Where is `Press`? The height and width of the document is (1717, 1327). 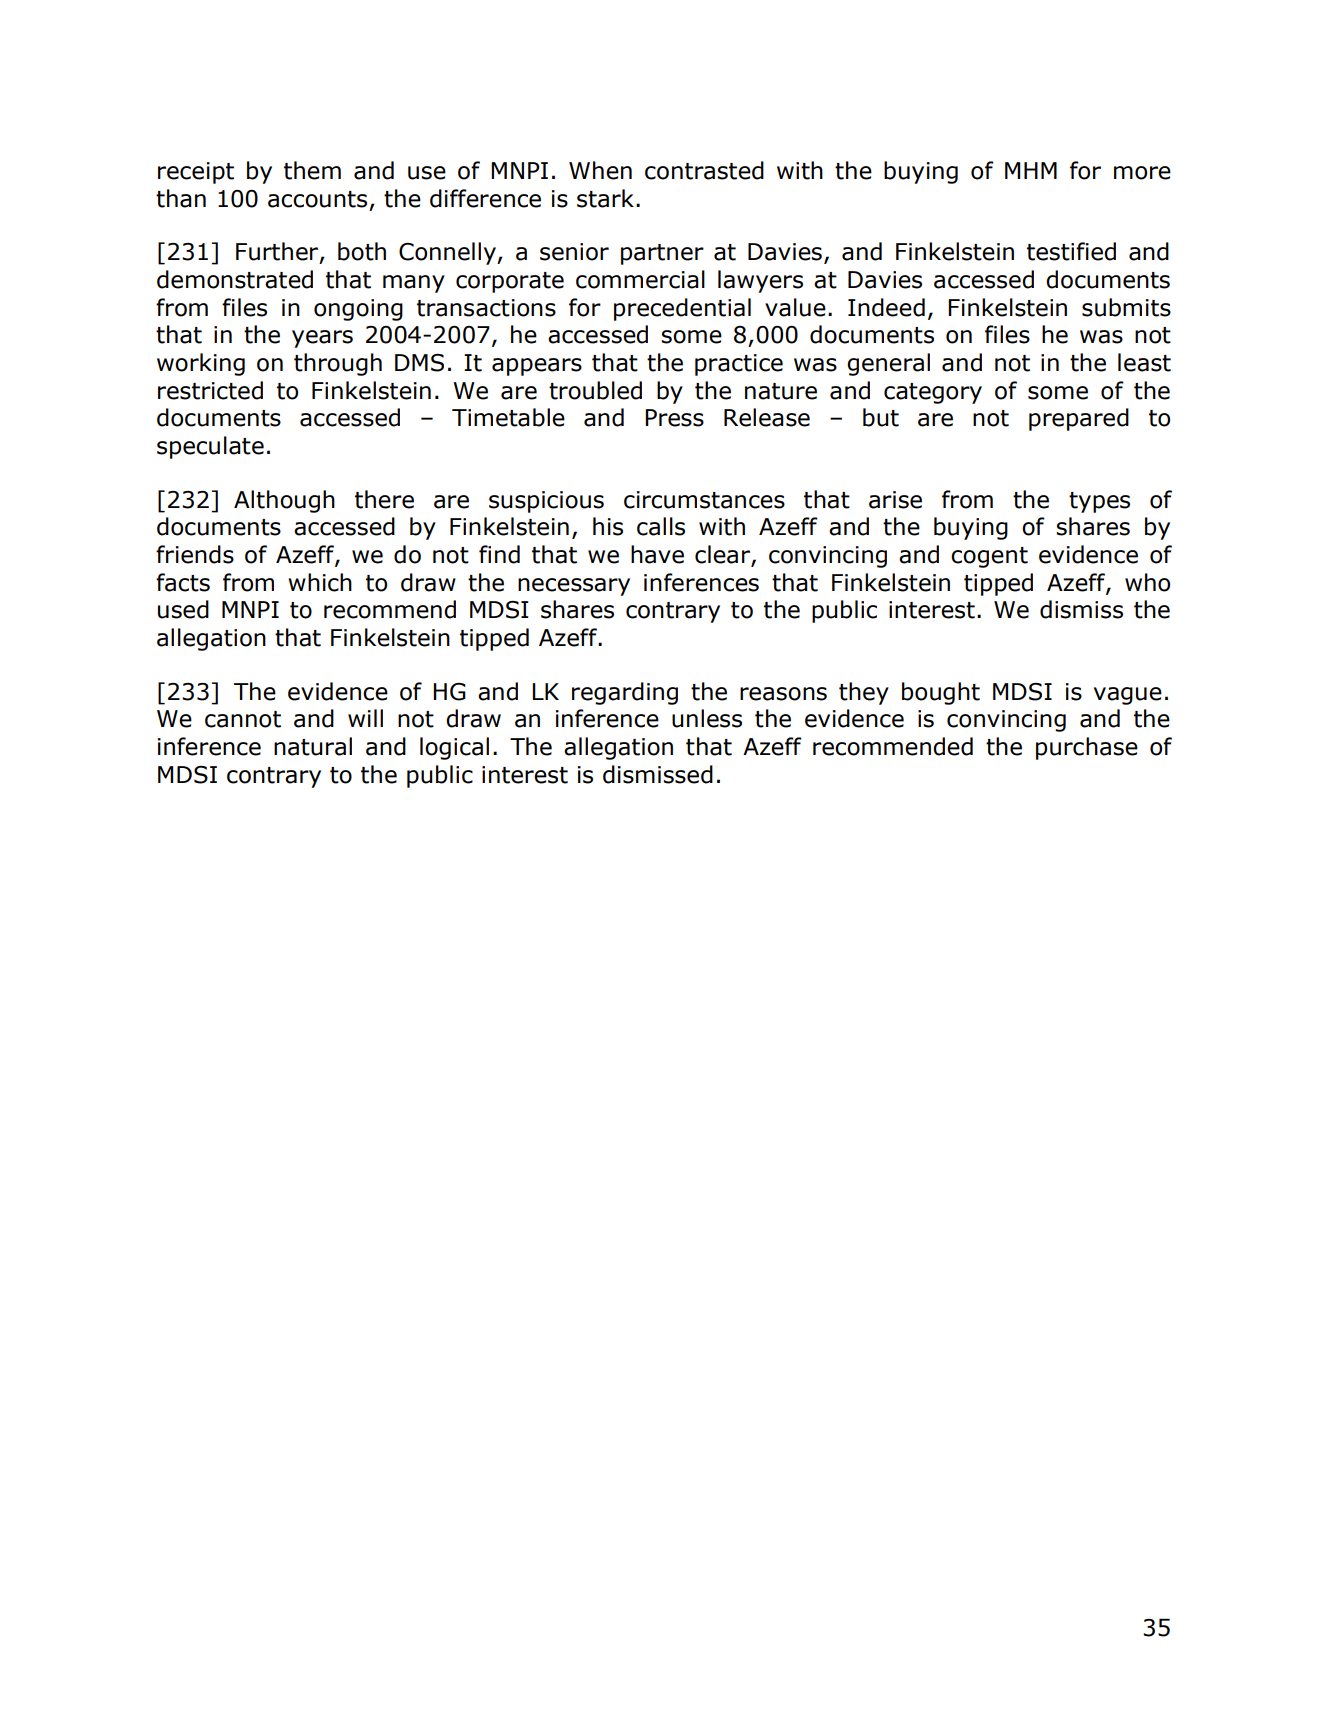 Press is located at coordinates (674, 418).
